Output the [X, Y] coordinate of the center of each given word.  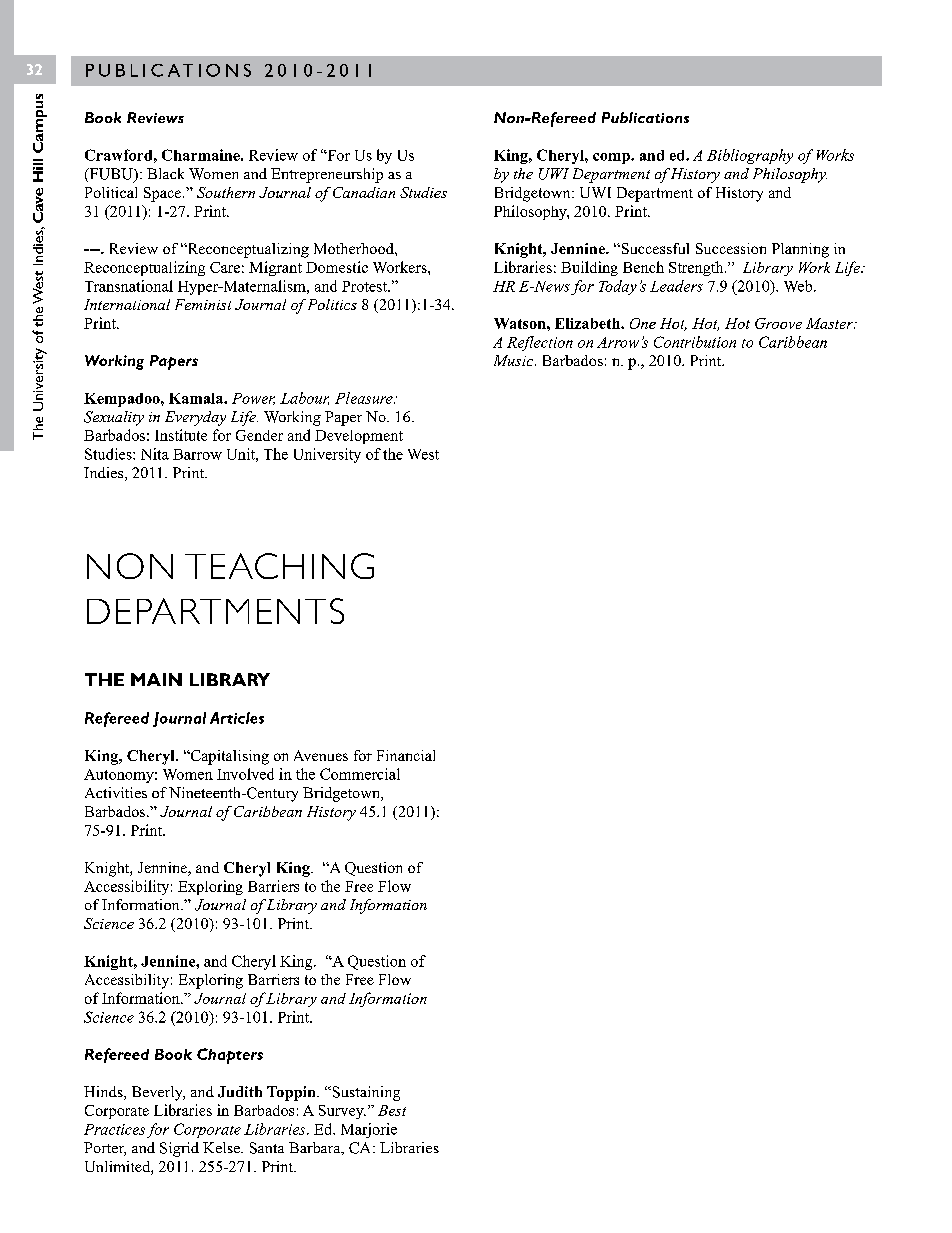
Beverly [158, 1093]
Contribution [695, 342]
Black [165, 173]
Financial [406, 755]
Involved [245, 774]
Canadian [364, 192]
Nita [155, 454]
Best [392, 1110]
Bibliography [750, 156]
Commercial [360, 774]
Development [359, 437]
